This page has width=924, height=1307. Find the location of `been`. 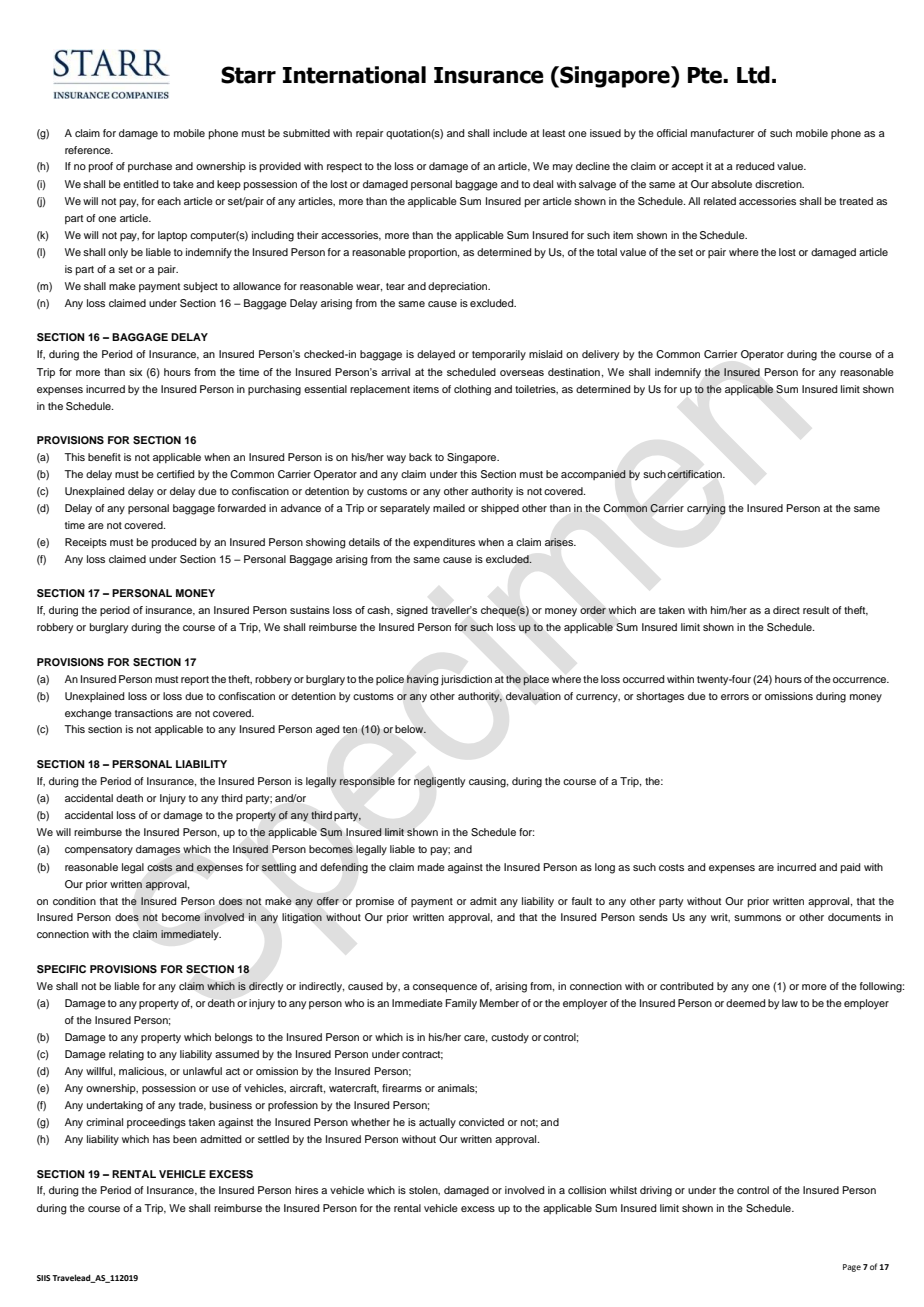

been is located at coordinates (185, 1139).
